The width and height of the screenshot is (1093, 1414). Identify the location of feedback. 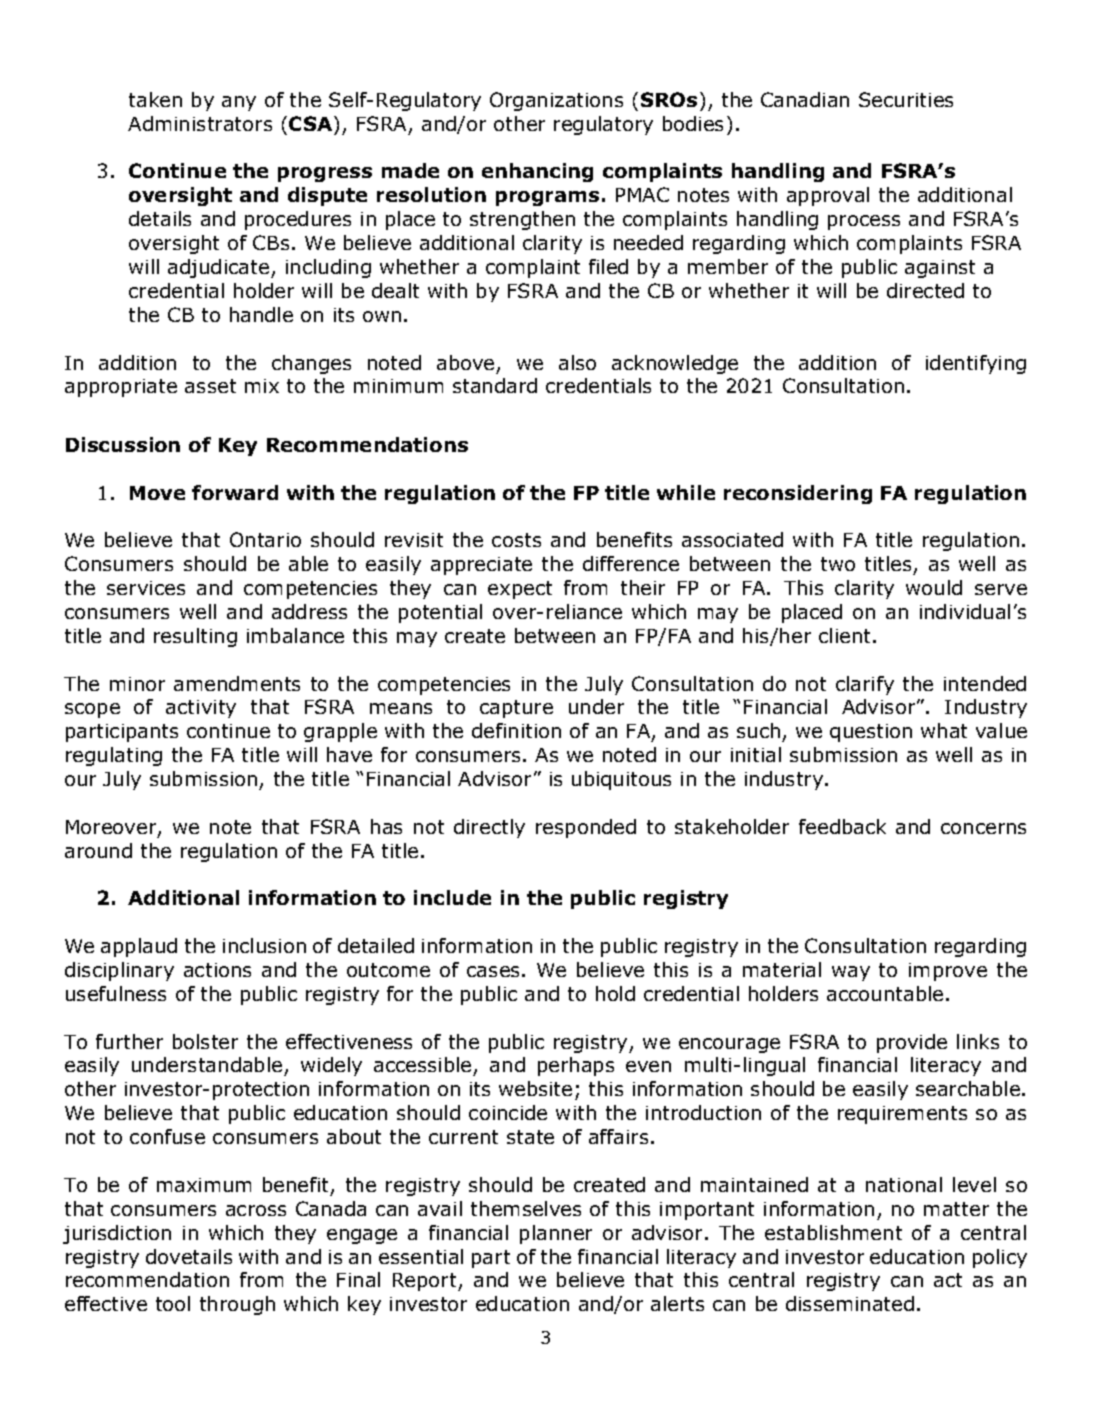
(842, 826).
